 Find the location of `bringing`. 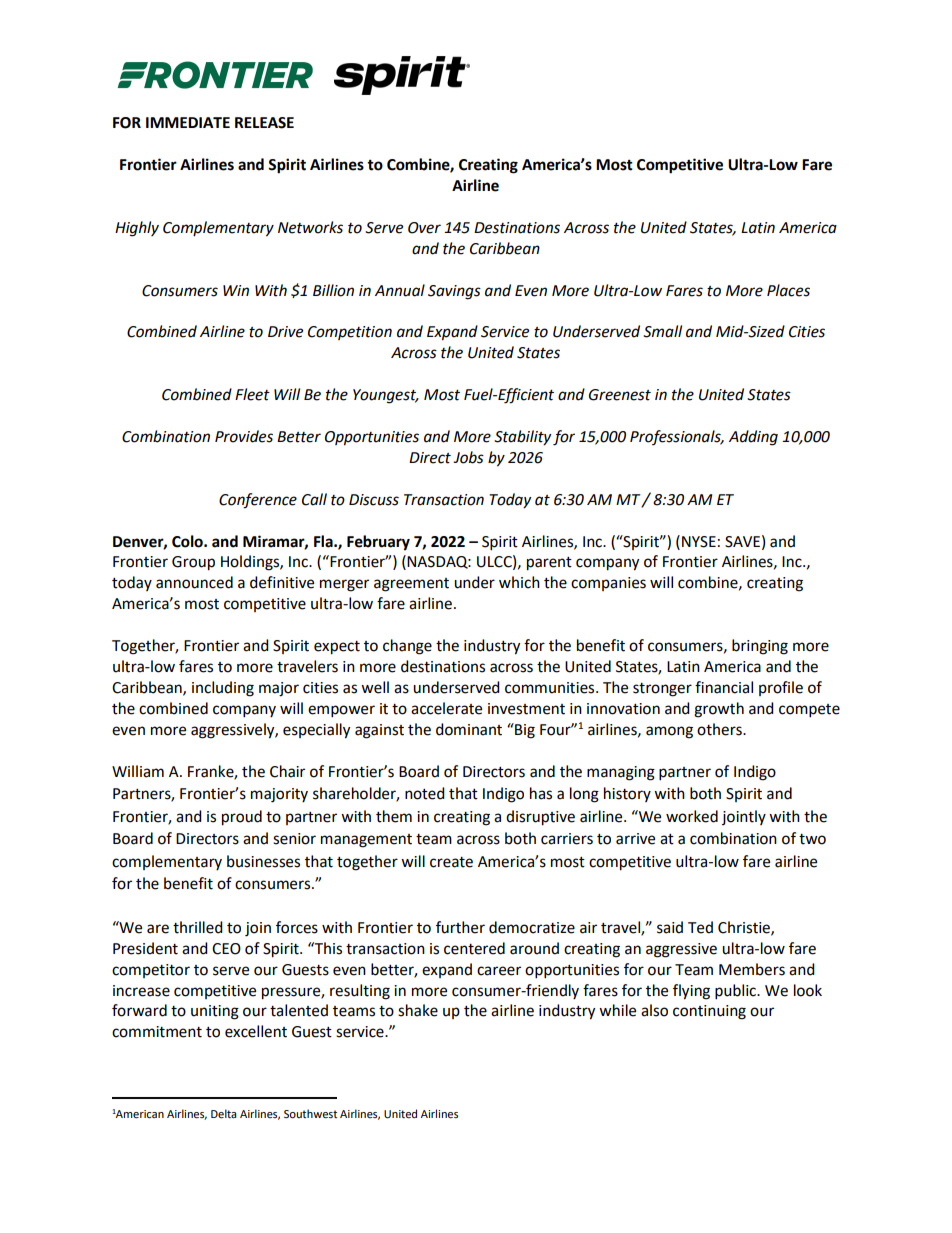

bringing is located at coordinates (760, 647).
